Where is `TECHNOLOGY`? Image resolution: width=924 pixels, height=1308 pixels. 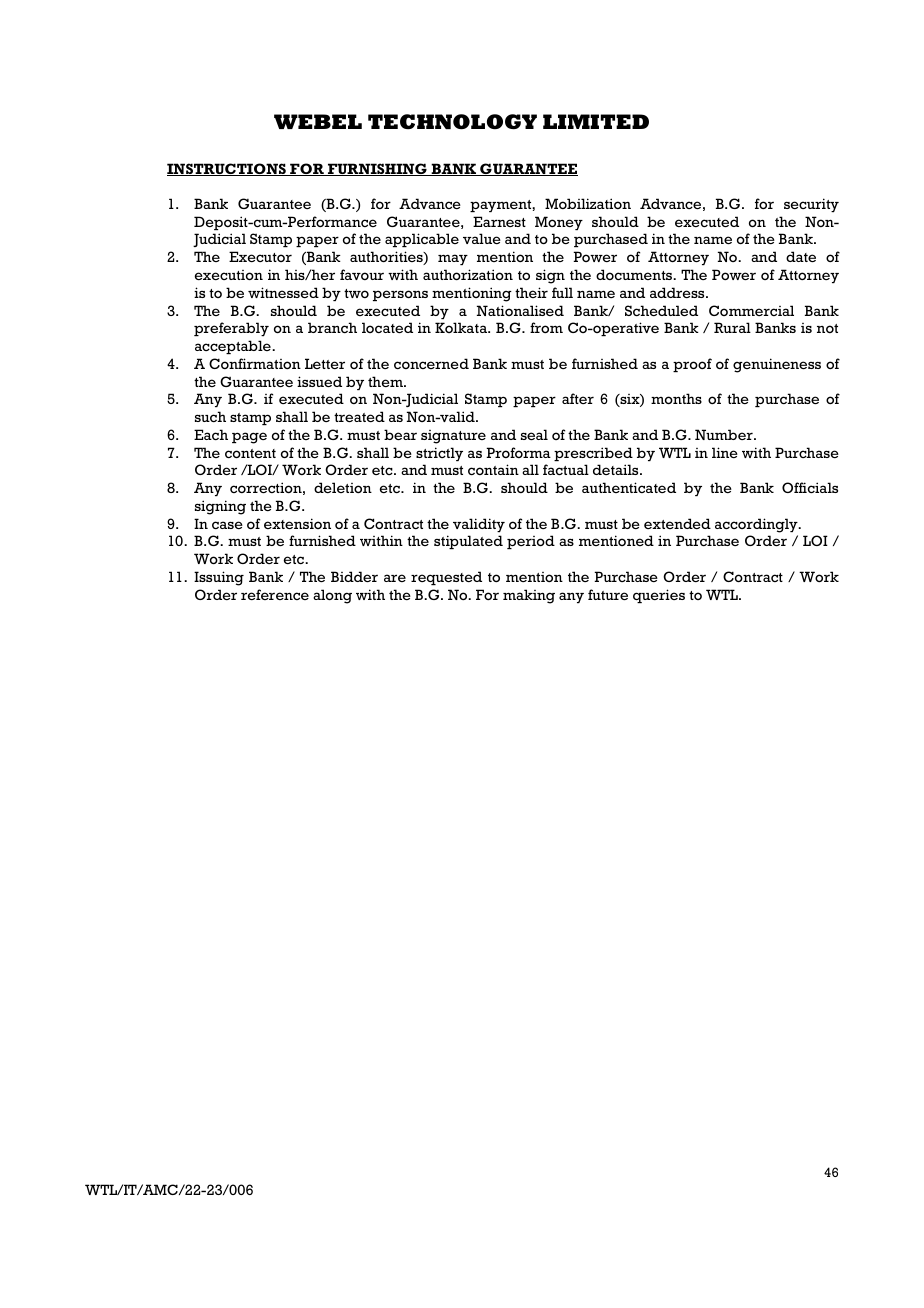 TECHNOLOGY is located at coordinates (452, 122).
